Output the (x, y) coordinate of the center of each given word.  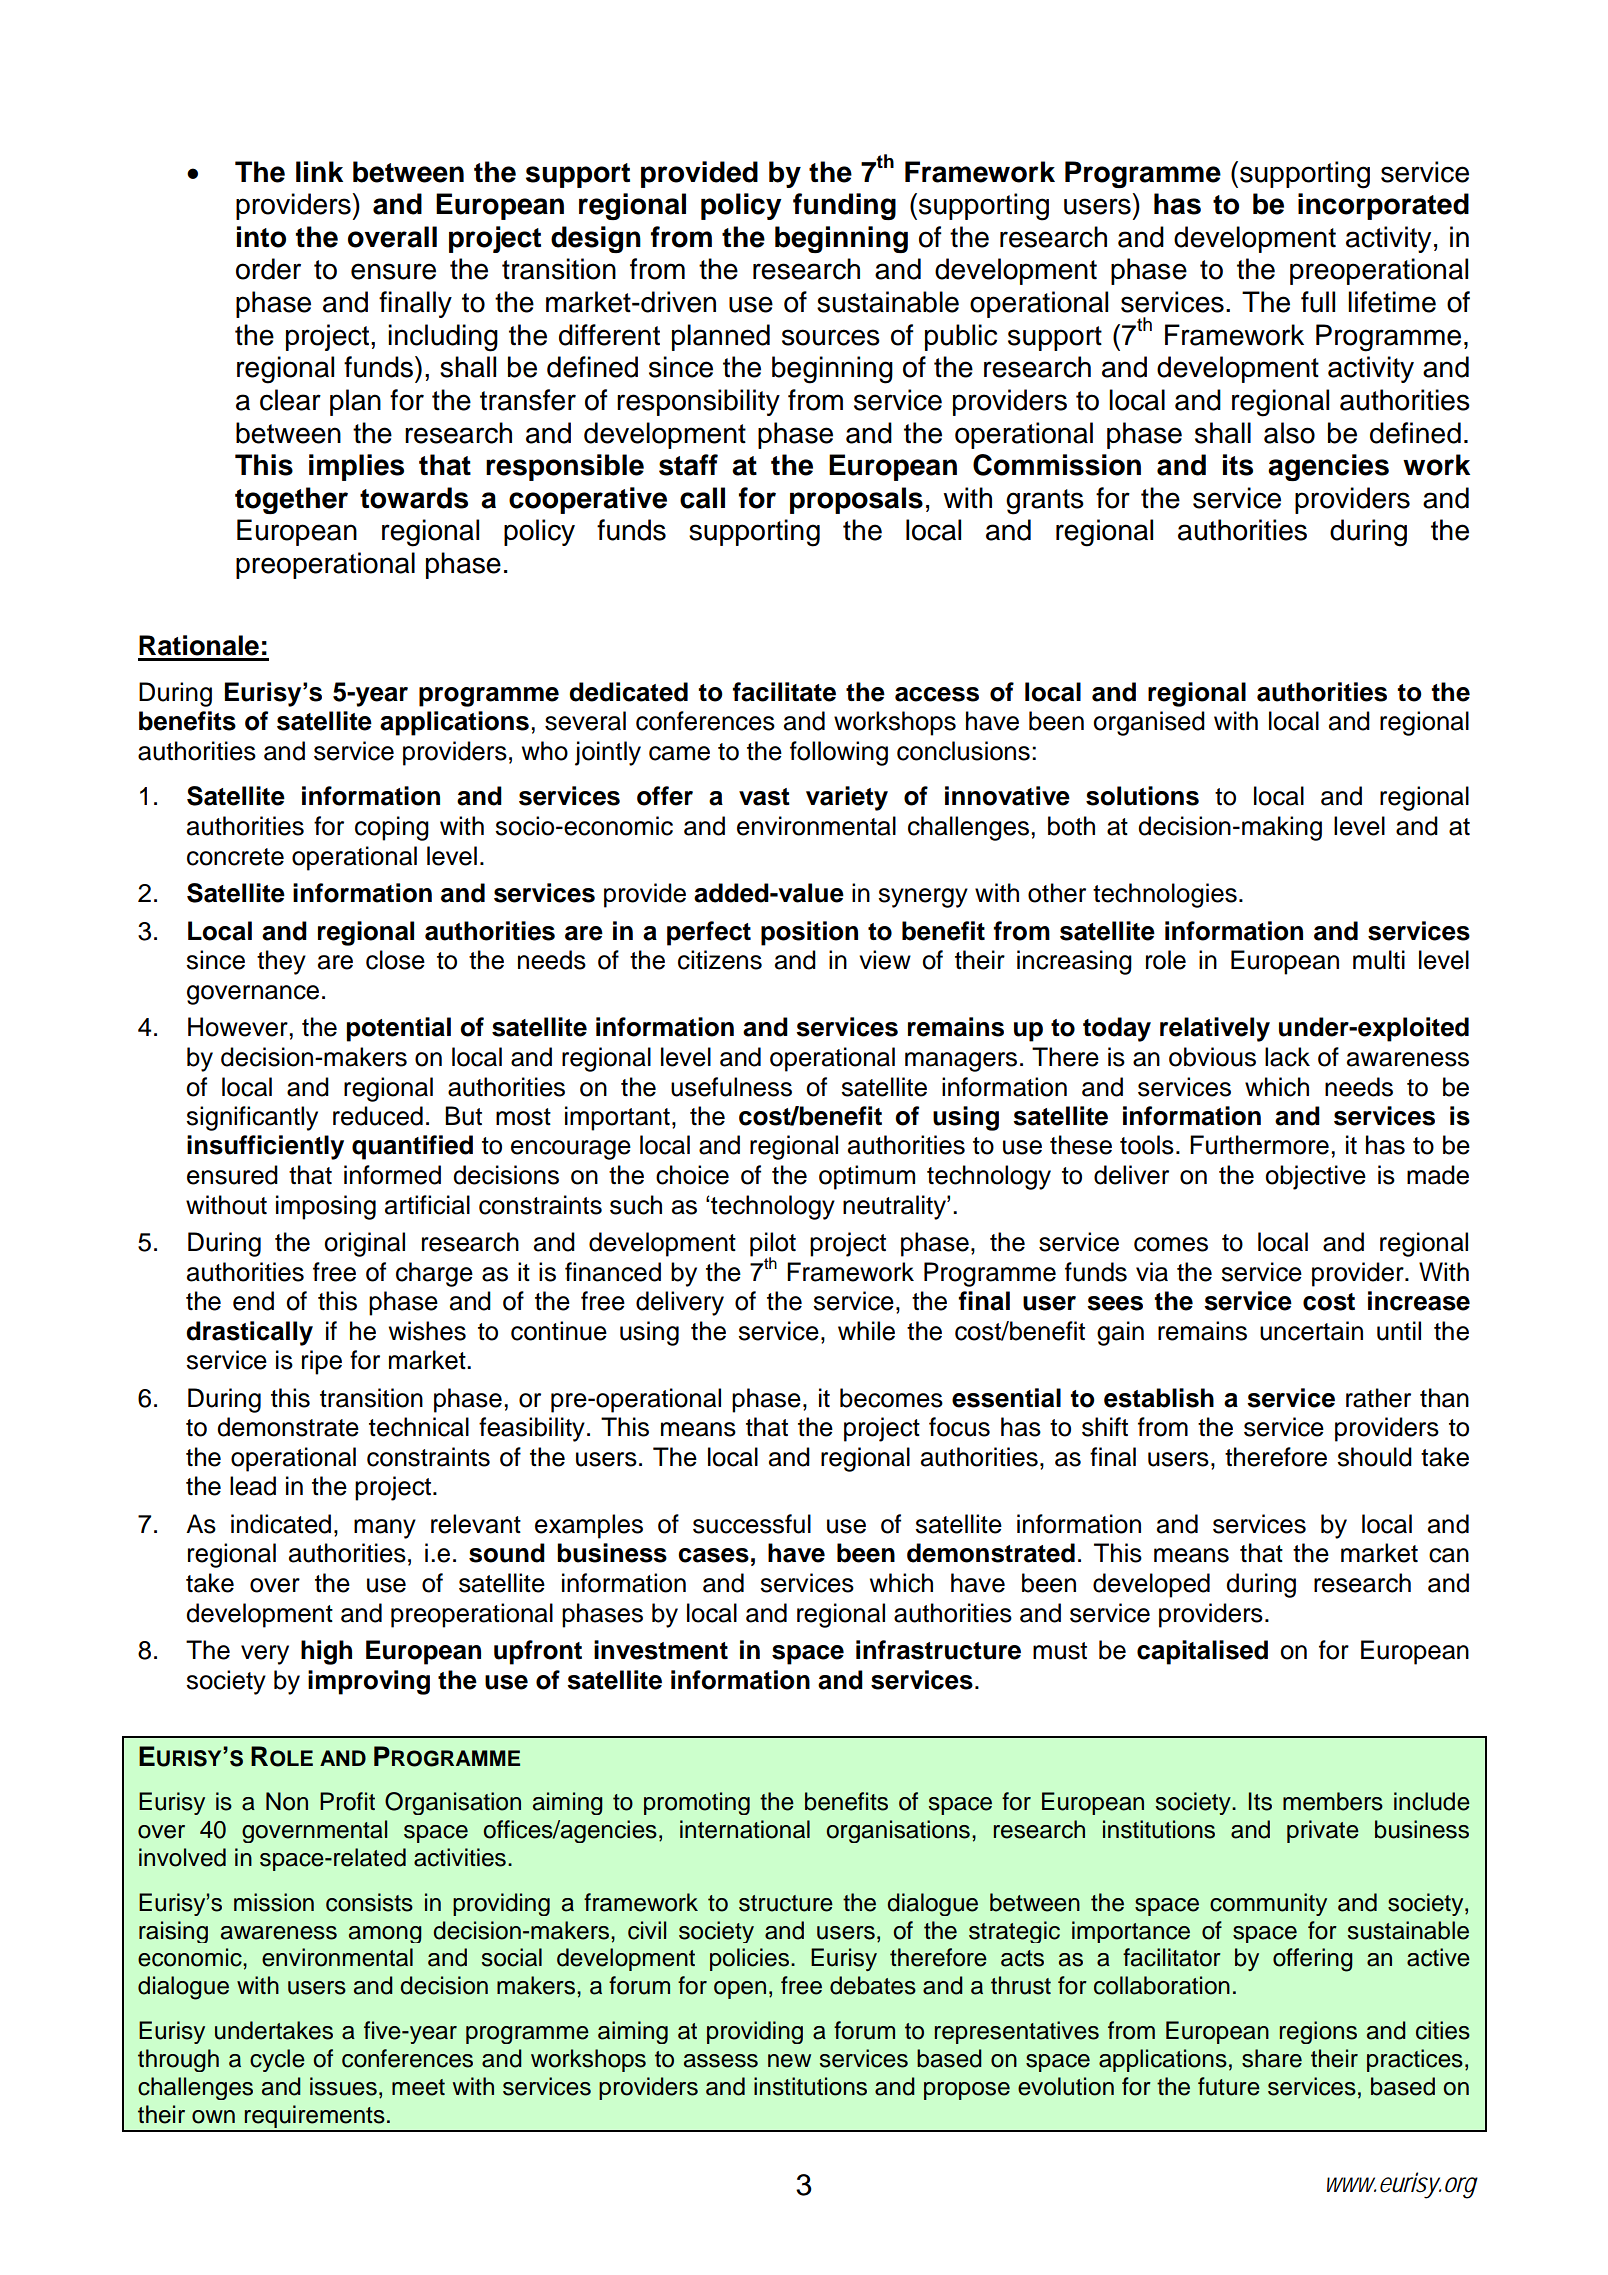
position (809, 933)
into (261, 237)
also (1289, 433)
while (866, 1331)
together (291, 500)
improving (369, 1682)
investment (661, 1650)
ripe (322, 1362)
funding (844, 206)
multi (1379, 960)
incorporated (1383, 206)
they (281, 962)
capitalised (1202, 1652)
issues (343, 2086)
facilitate (784, 692)
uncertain (1311, 1331)
